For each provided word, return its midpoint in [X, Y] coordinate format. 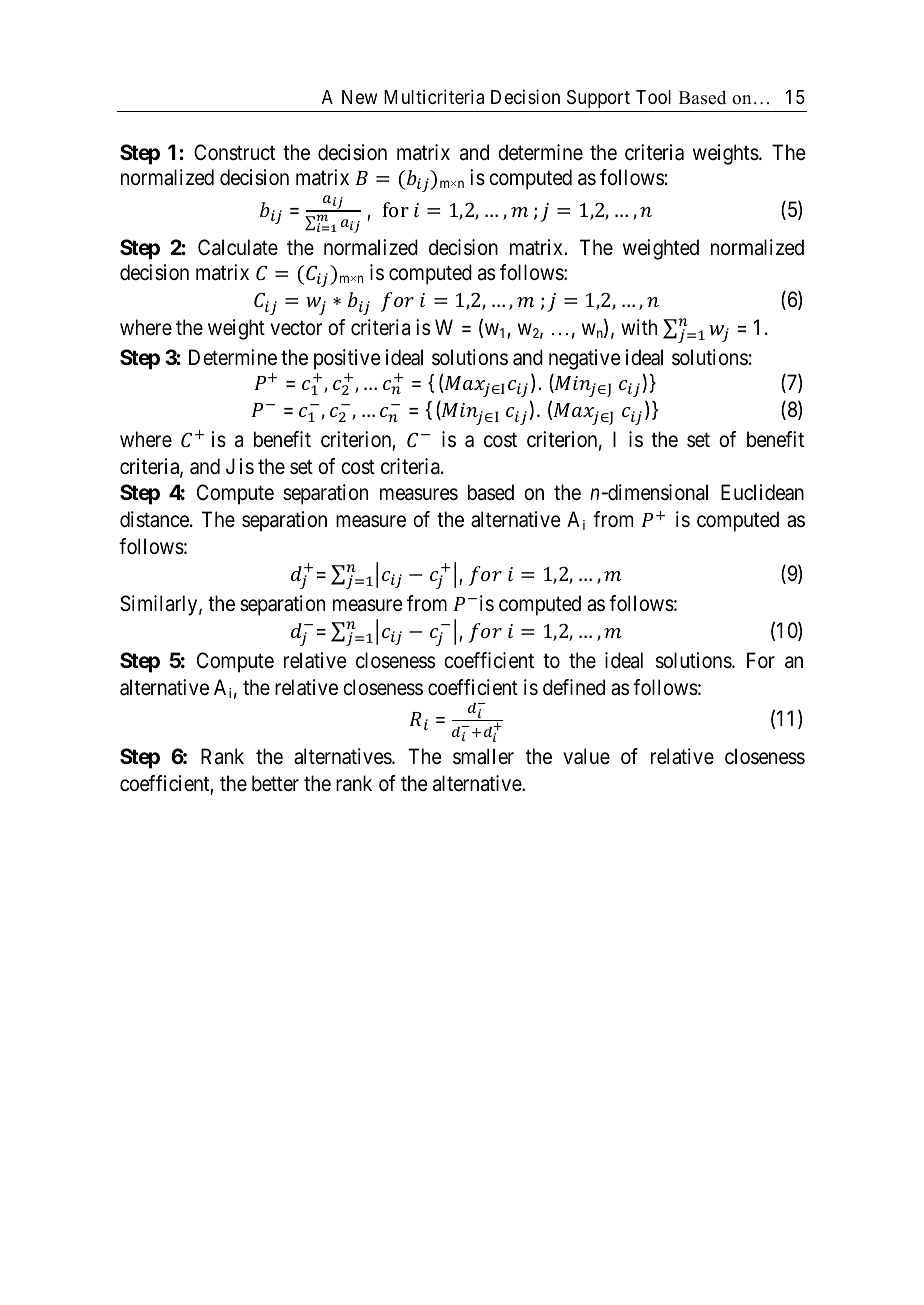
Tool [653, 97]
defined [574, 687]
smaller [483, 756]
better [275, 783]
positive [347, 359]
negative [585, 359]
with [639, 327]
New [359, 97]
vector [296, 328]
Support [598, 99]
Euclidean [762, 492]
